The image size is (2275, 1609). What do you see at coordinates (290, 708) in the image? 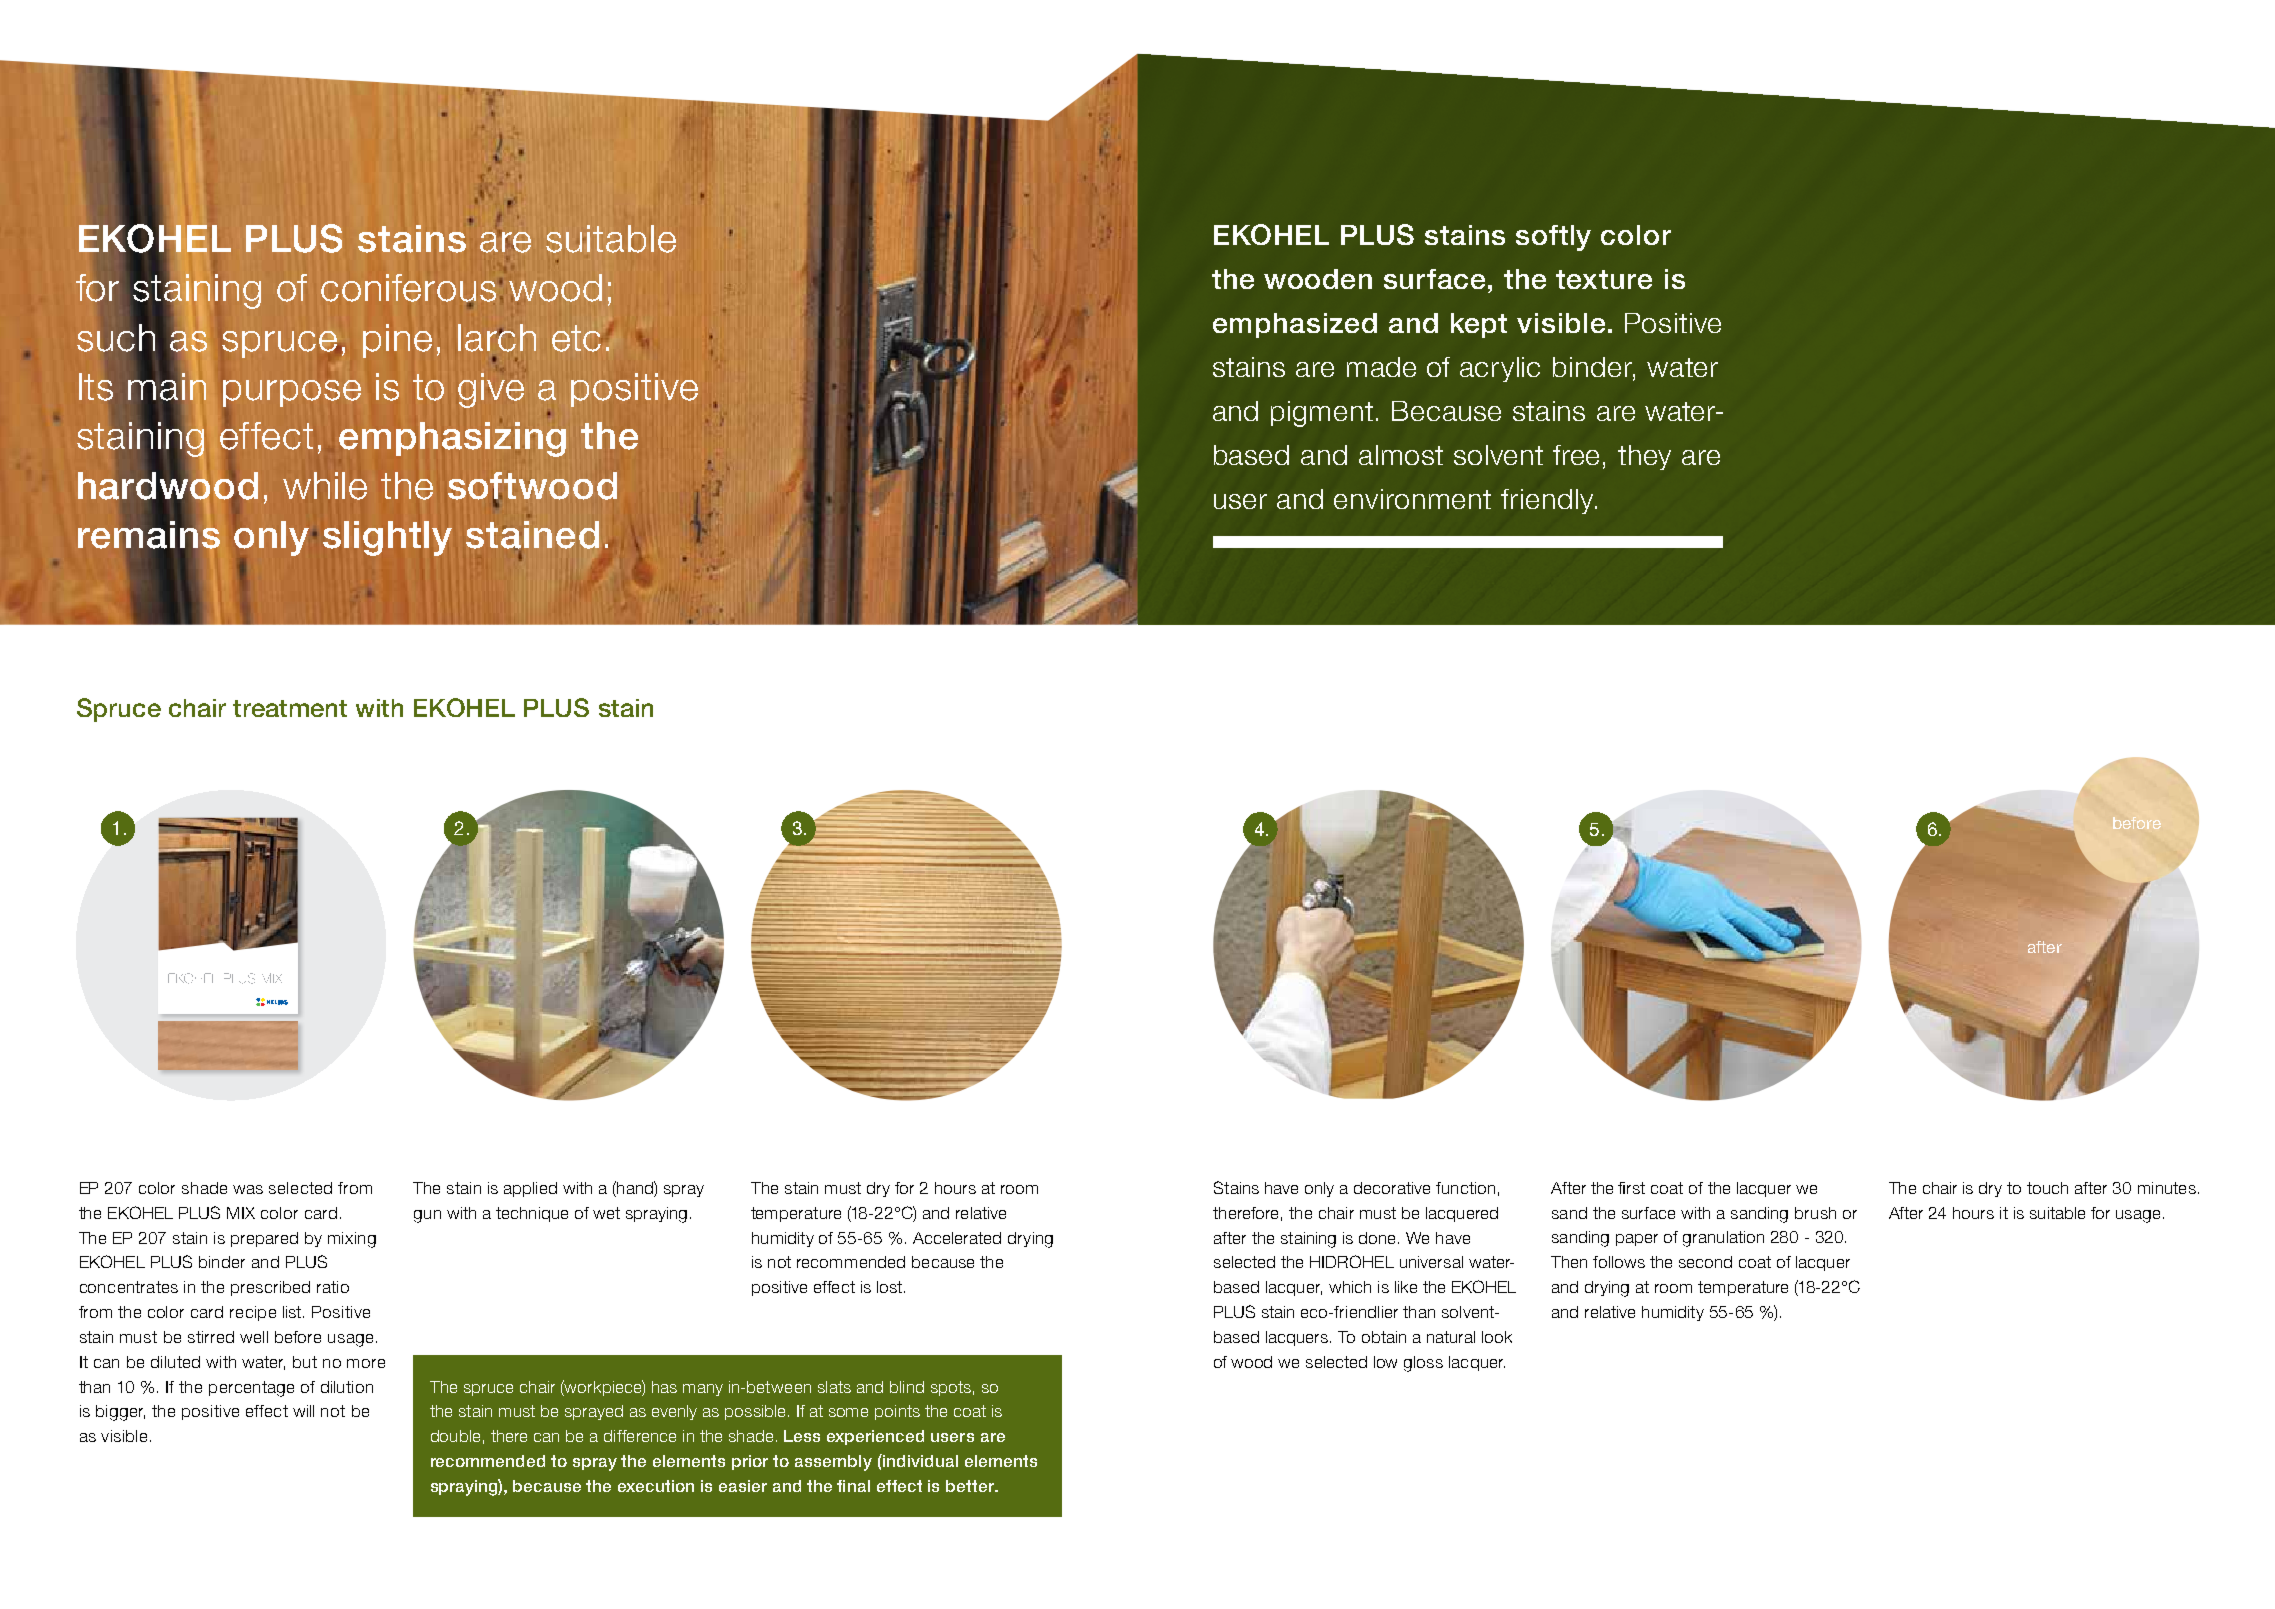
I see `treatment` at bounding box center [290, 708].
